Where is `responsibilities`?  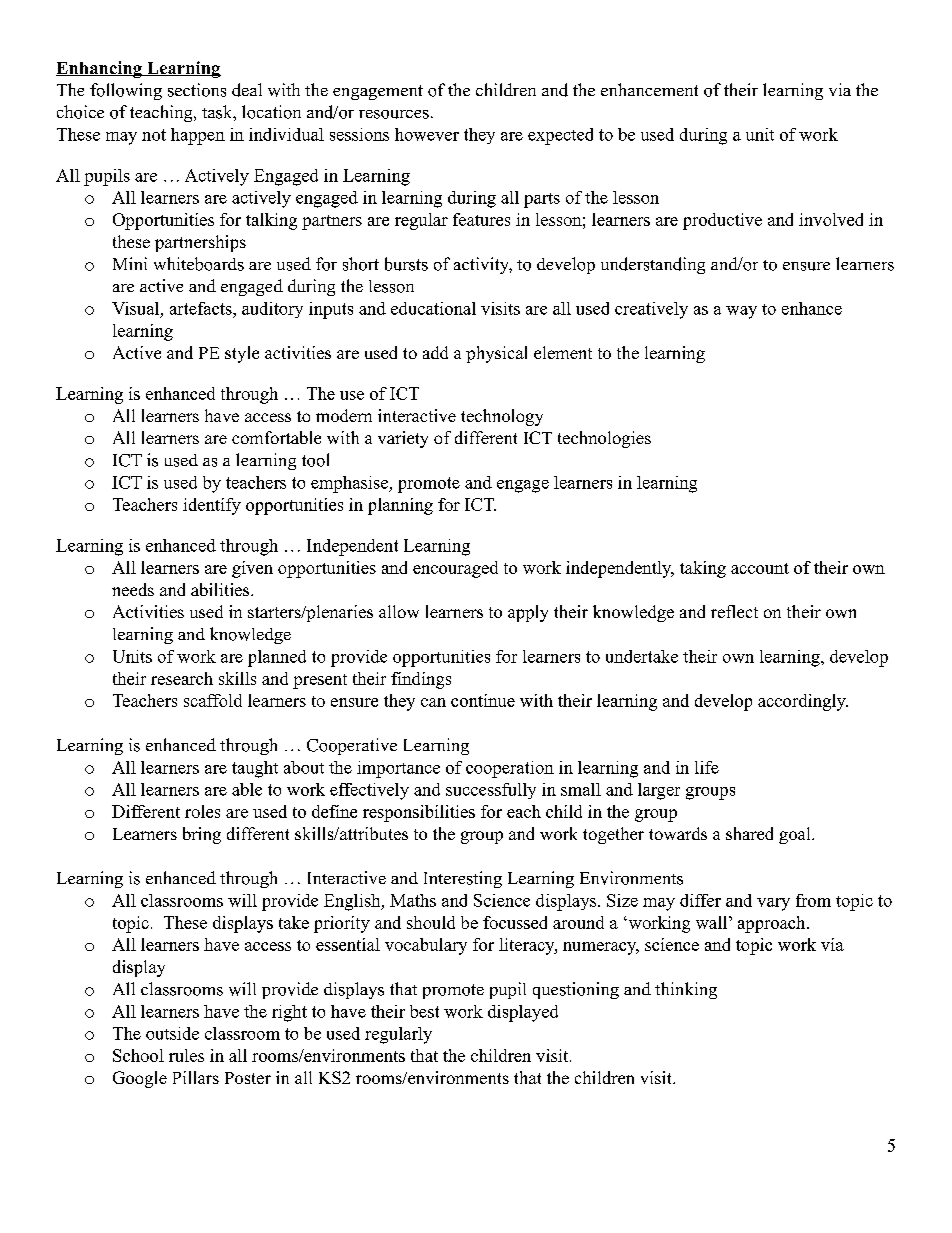
responsibilities is located at coordinates (419, 813).
